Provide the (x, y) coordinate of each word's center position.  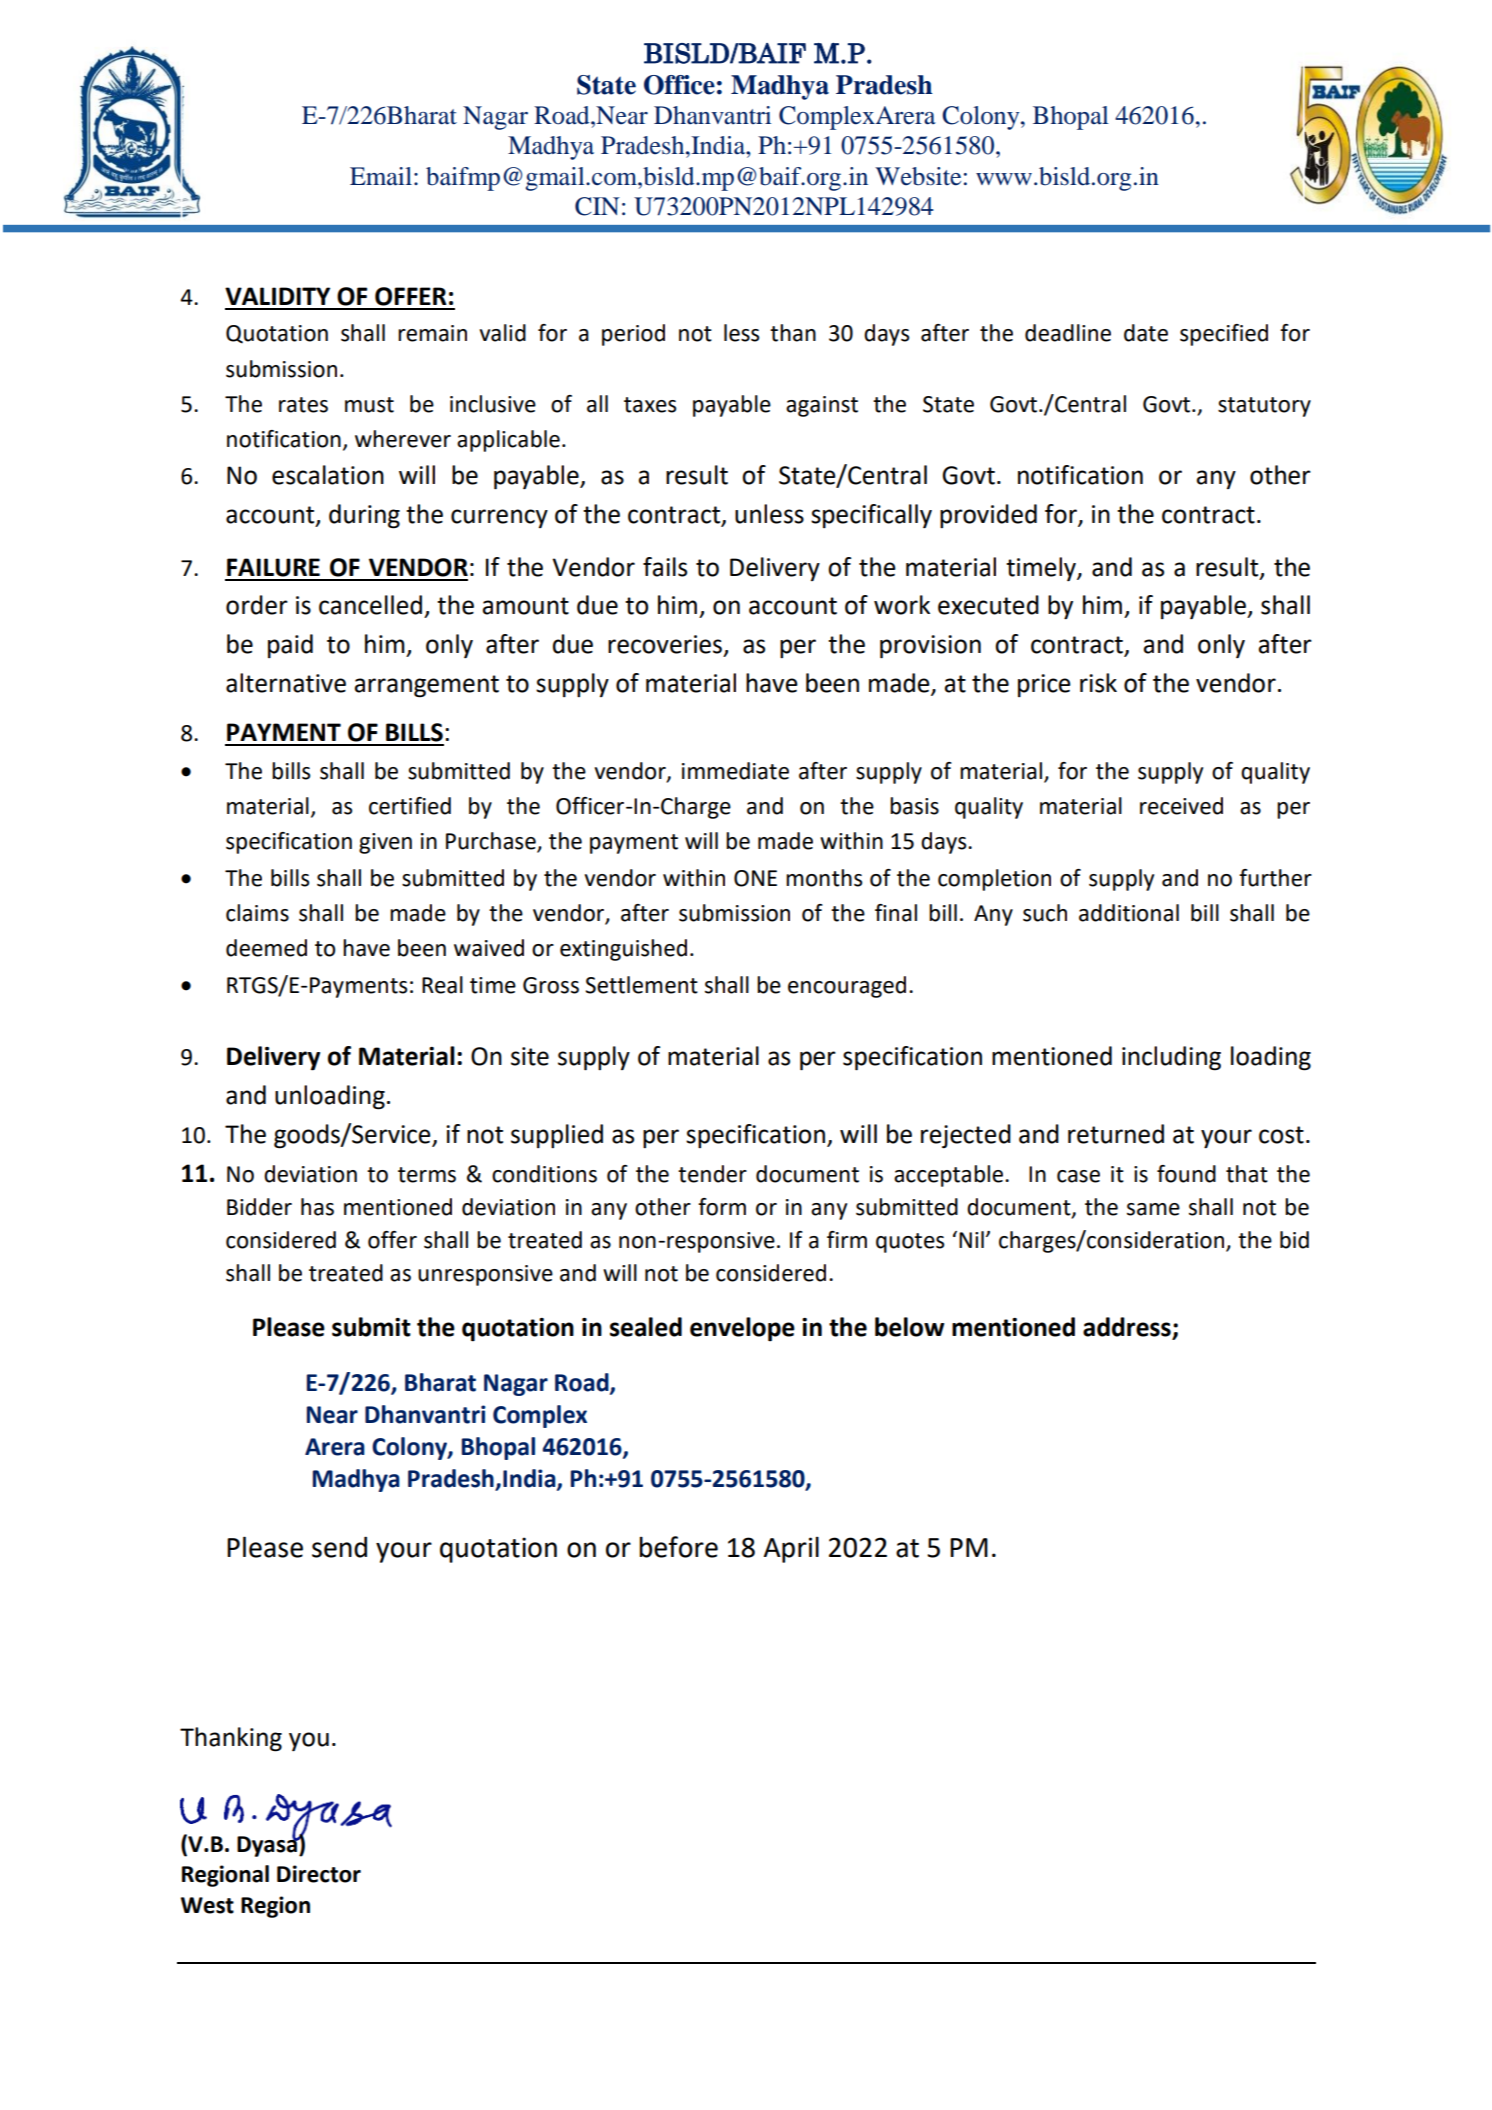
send (339, 1547)
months (824, 878)
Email (381, 176)
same (1153, 1209)
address (1128, 1328)
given (385, 843)
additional (1129, 913)
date (1146, 333)
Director (319, 1874)
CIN (597, 206)
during (364, 516)
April (791, 1550)
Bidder (259, 1207)
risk (1098, 683)
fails (665, 567)
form (722, 1207)
